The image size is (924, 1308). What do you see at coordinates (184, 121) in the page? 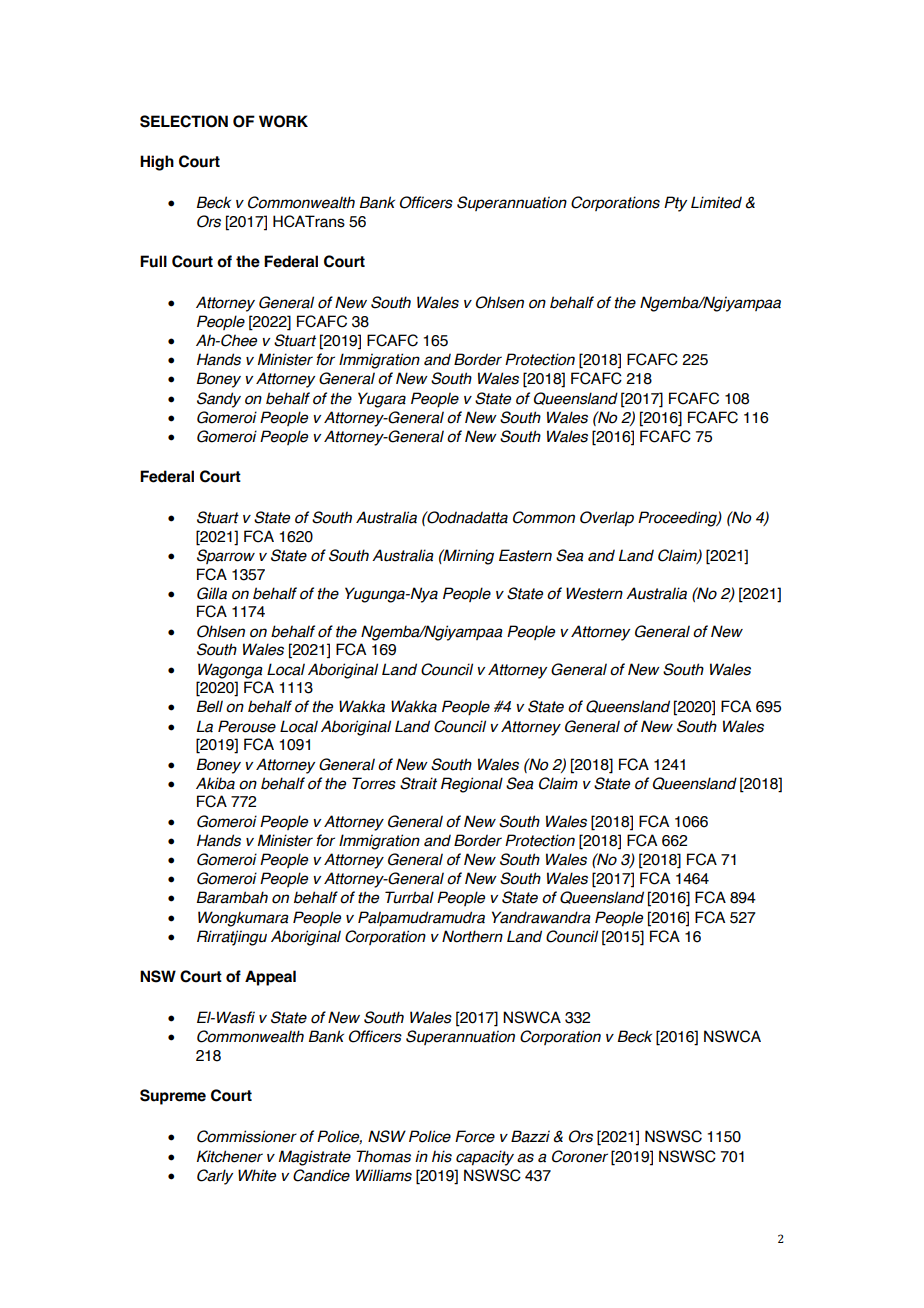
I see `SELECTION` at bounding box center [184, 121].
